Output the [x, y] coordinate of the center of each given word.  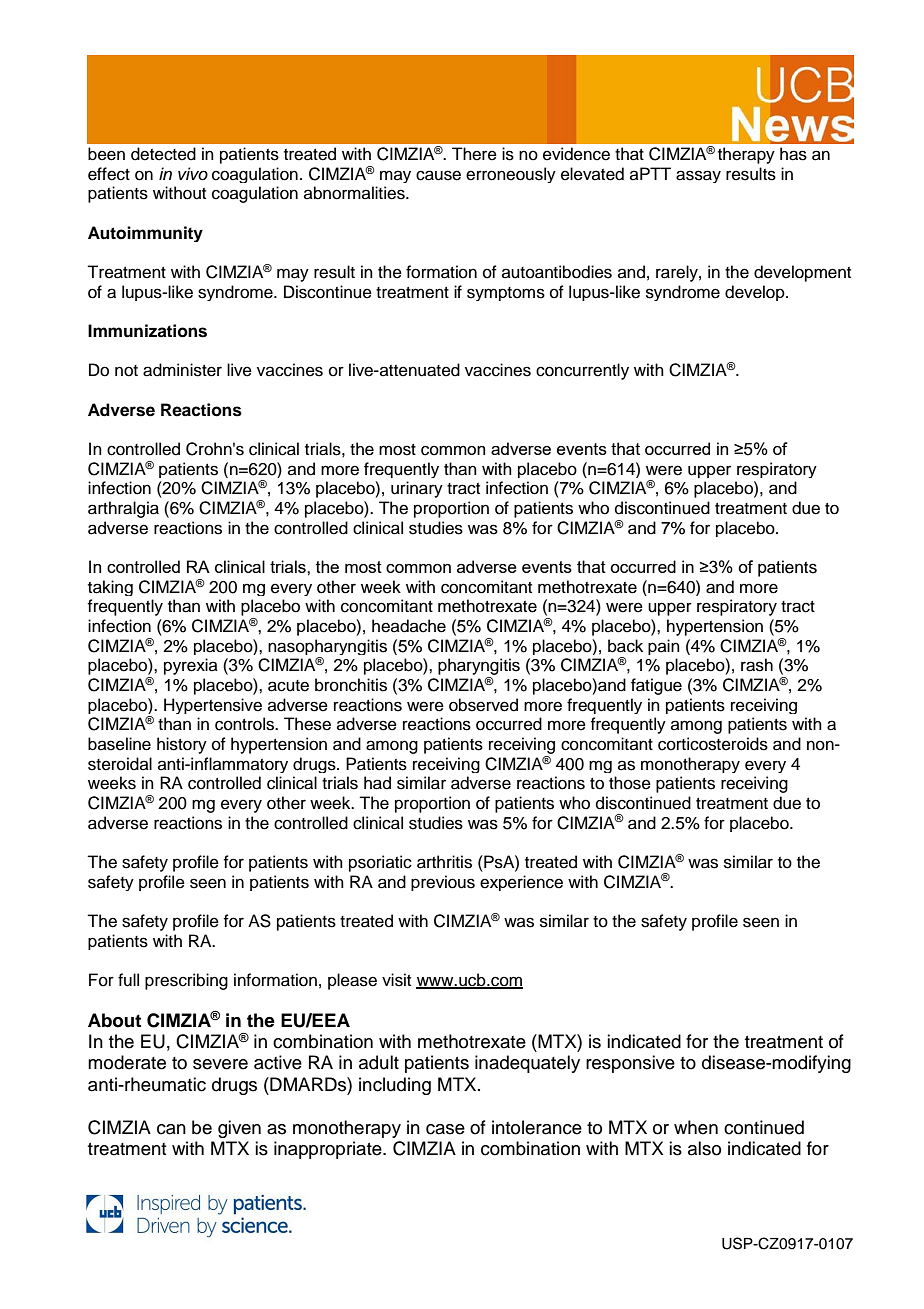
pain [664, 647]
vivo [193, 173]
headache [409, 626]
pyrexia [191, 666]
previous [443, 883]
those [630, 783]
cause [438, 175]
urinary [417, 489]
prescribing [186, 981]
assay [698, 176]
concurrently [582, 371]
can [171, 1129]
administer [182, 370]
